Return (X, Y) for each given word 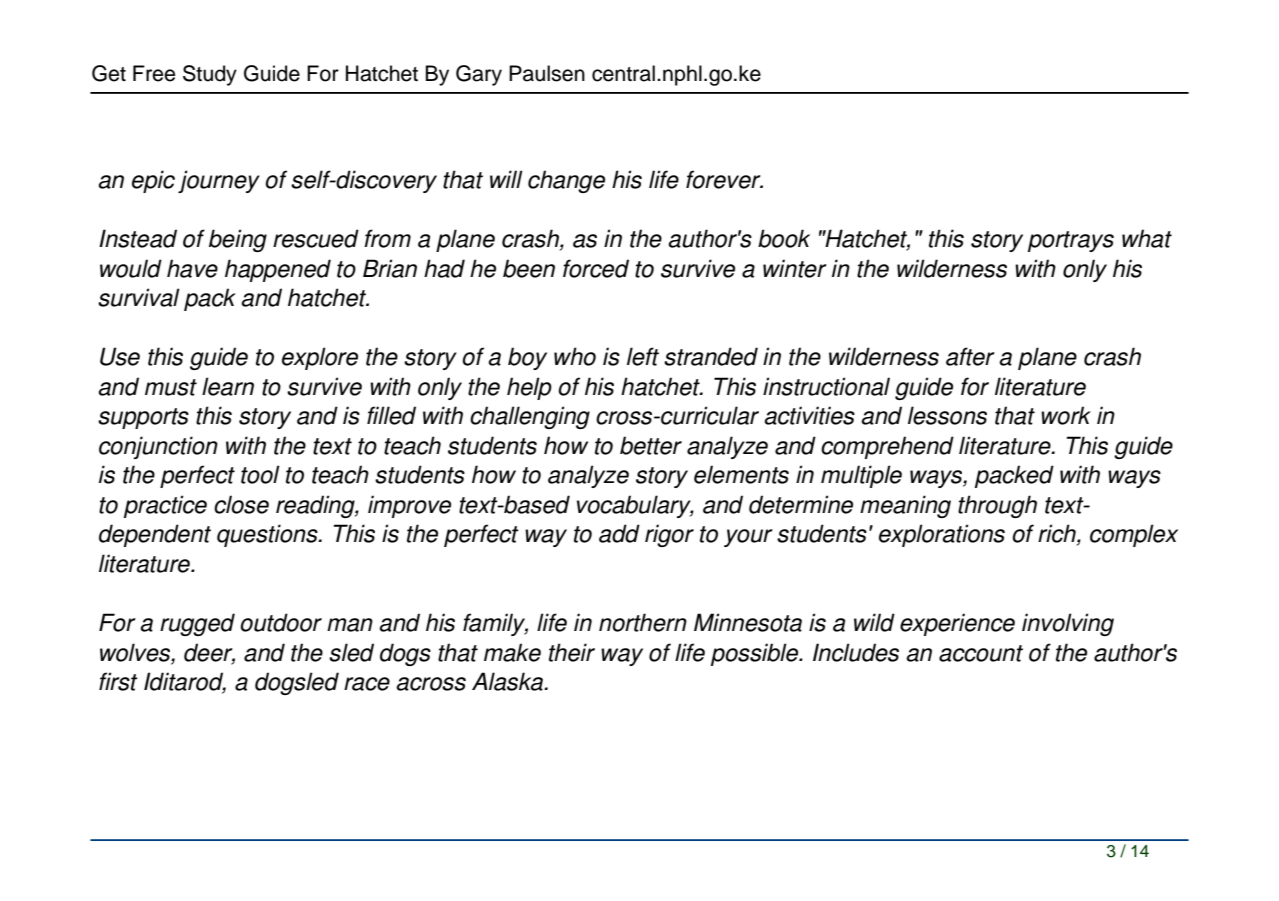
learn (228, 386)
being (238, 240)
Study (210, 75)
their (572, 652)
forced (596, 268)
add (619, 533)
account (981, 653)
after (970, 356)
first (118, 681)
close (241, 504)
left (643, 356)
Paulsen (547, 73)
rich (1058, 534)
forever (724, 179)
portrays (1071, 241)
